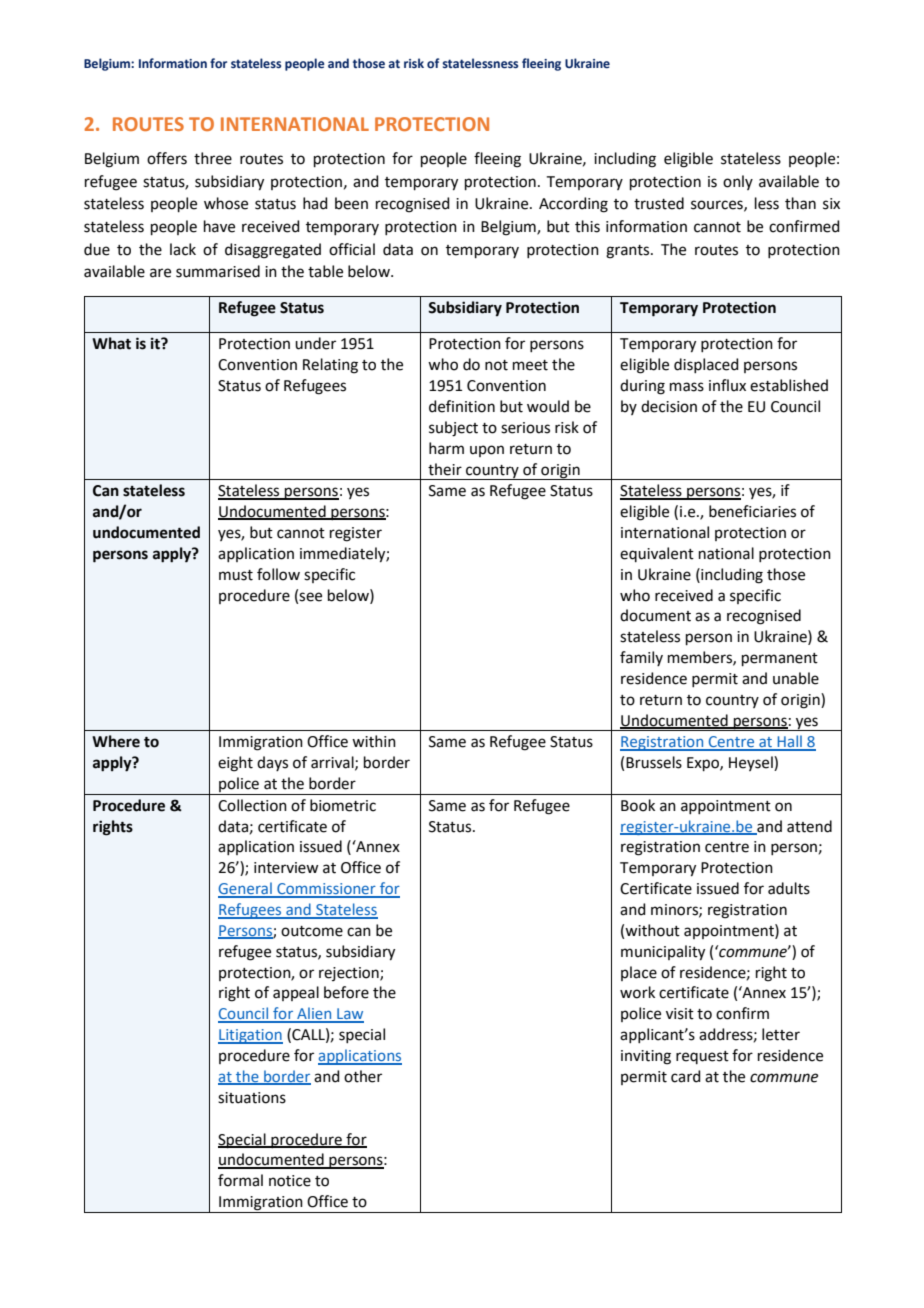  Describe the element at coordinates (809, 826) in the screenshot. I see `attend` at that location.
